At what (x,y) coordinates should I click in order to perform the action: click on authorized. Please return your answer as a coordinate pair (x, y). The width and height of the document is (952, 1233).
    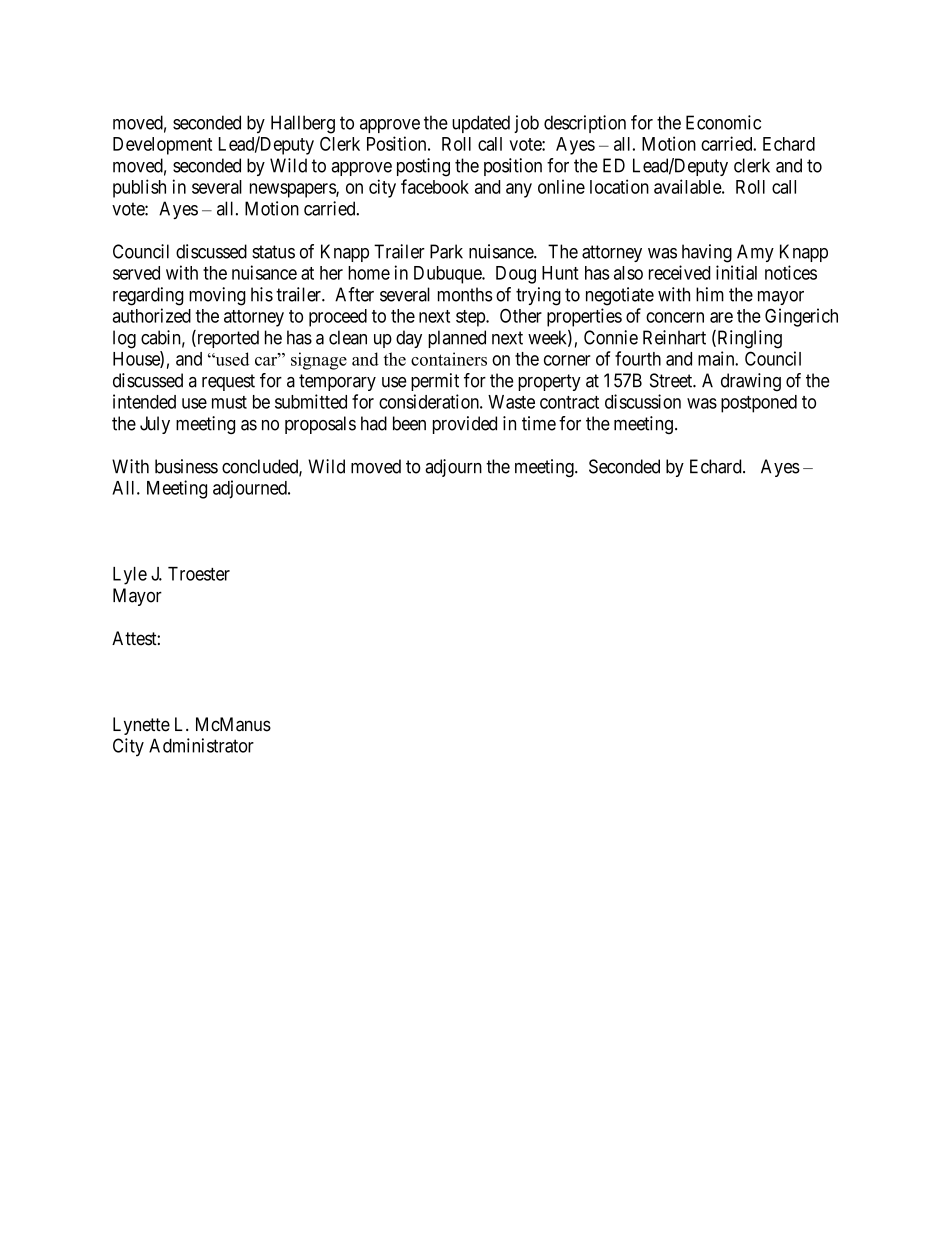
    Looking at the image, I should click on (152, 315).
